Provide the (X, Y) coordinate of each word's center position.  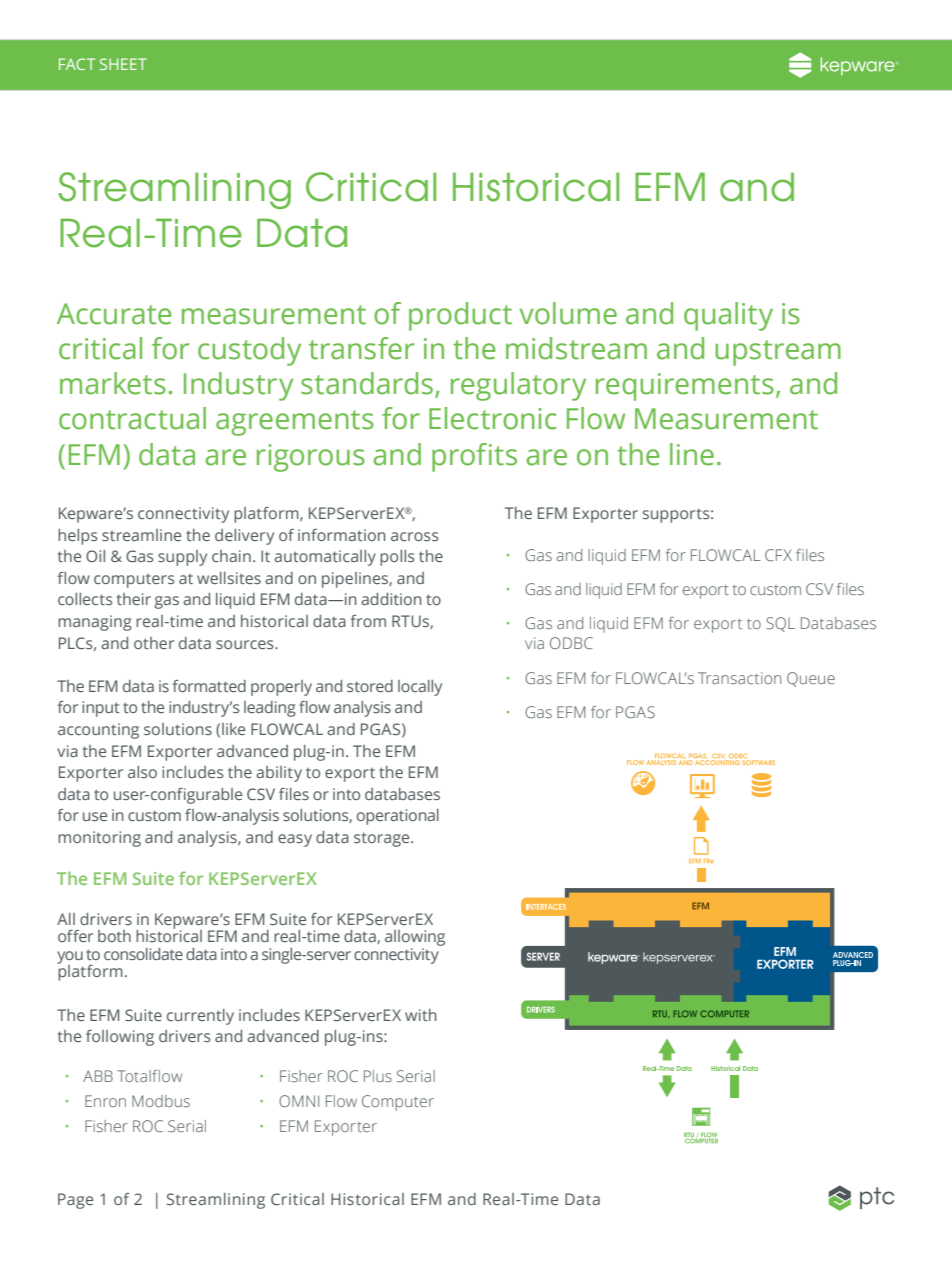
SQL (780, 624)
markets (113, 383)
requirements (685, 387)
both (114, 936)
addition (391, 599)
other (154, 643)
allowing (415, 938)
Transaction (739, 678)
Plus (378, 1076)
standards (367, 383)
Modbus (161, 1101)
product (460, 316)
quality (728, 316)
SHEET (123, 64)
